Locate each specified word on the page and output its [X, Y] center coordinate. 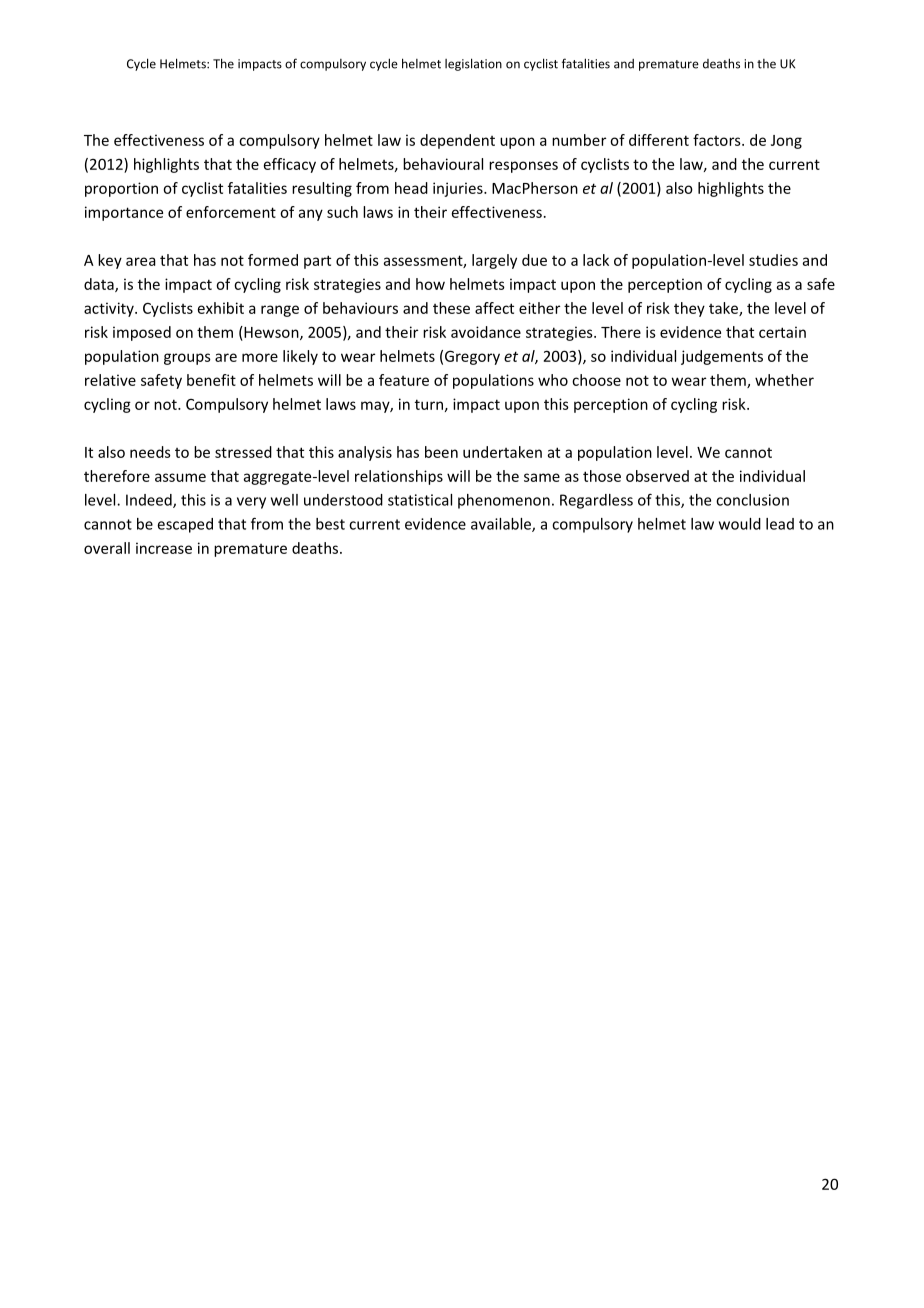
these [451, 308]
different [659, 140]
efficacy [290, 165]
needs [150, 452]
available [502, 525]
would [740, 524]
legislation [473, 64]
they [689, 309]
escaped [185, 525]
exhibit [221, 308]
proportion [121, 189]
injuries [459, 189]
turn [429, 404]
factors [718, 140]
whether [784, 380]
